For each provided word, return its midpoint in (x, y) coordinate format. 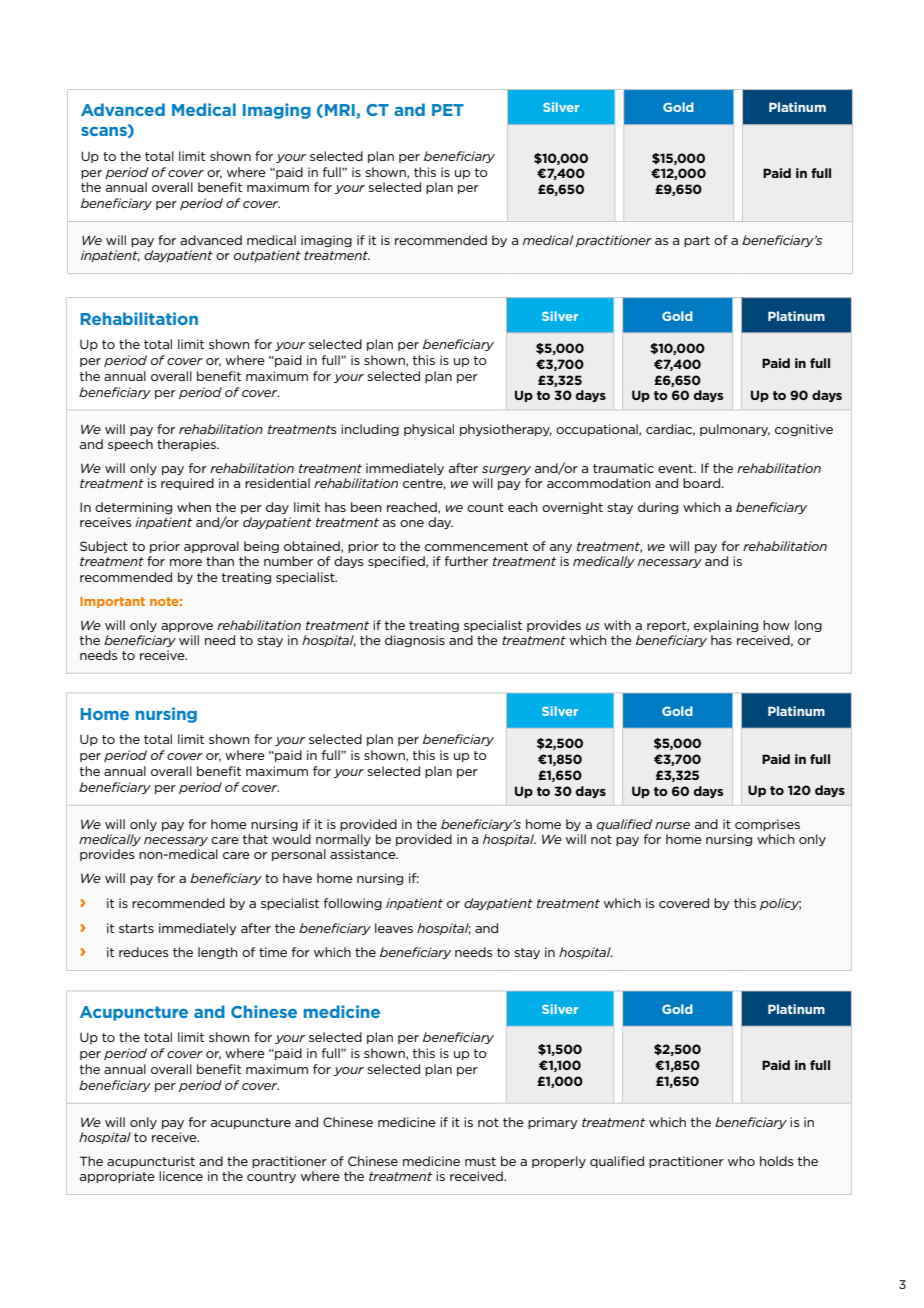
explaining (726, 626)
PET (448, 110)
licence (181, 1176)
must (480, 1161)
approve (187, 627)
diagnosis (415, 641)
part (697, 241)
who (741, 1161)
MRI (341, 111)
